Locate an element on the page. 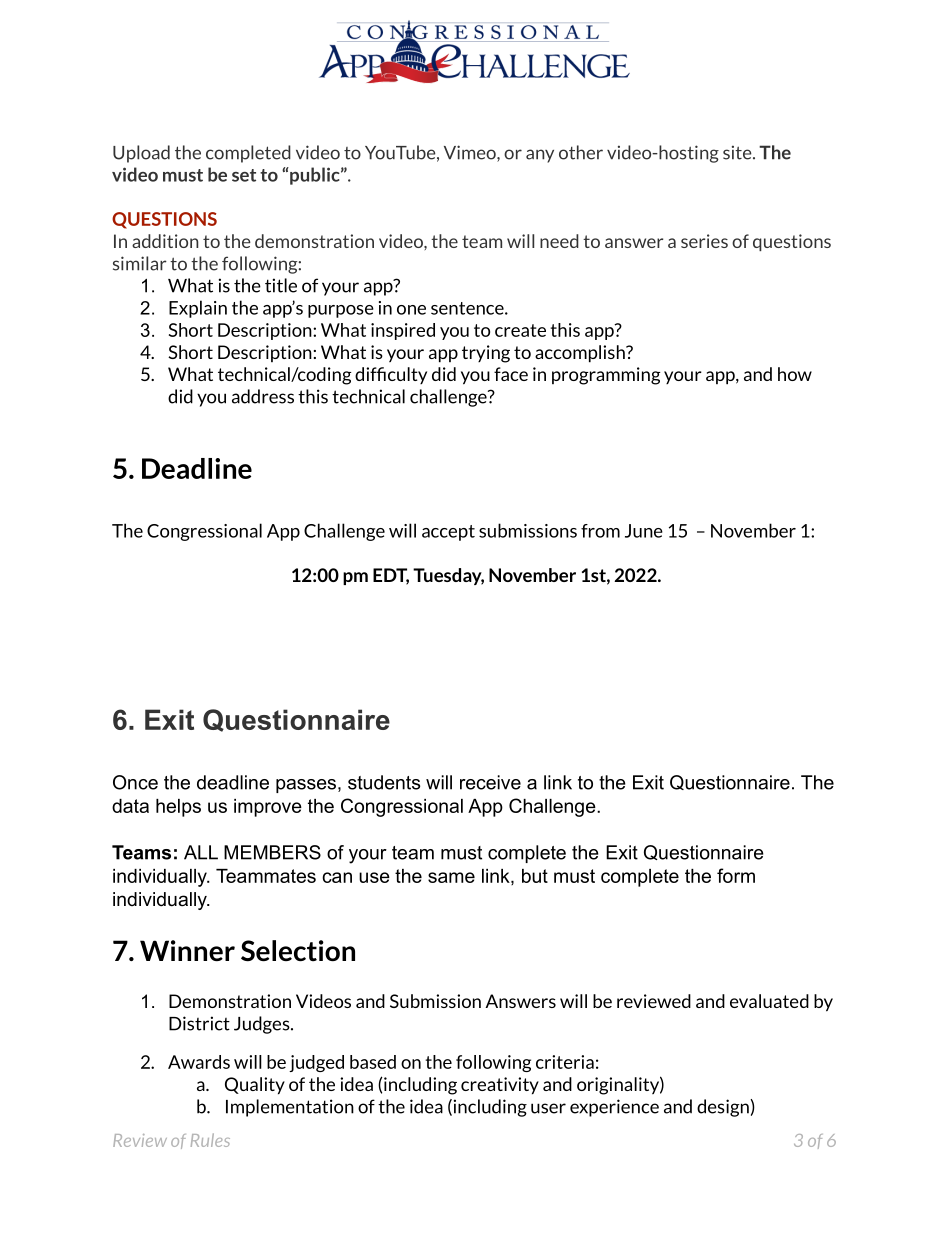  Upload is located at coordinates (141, 154).
